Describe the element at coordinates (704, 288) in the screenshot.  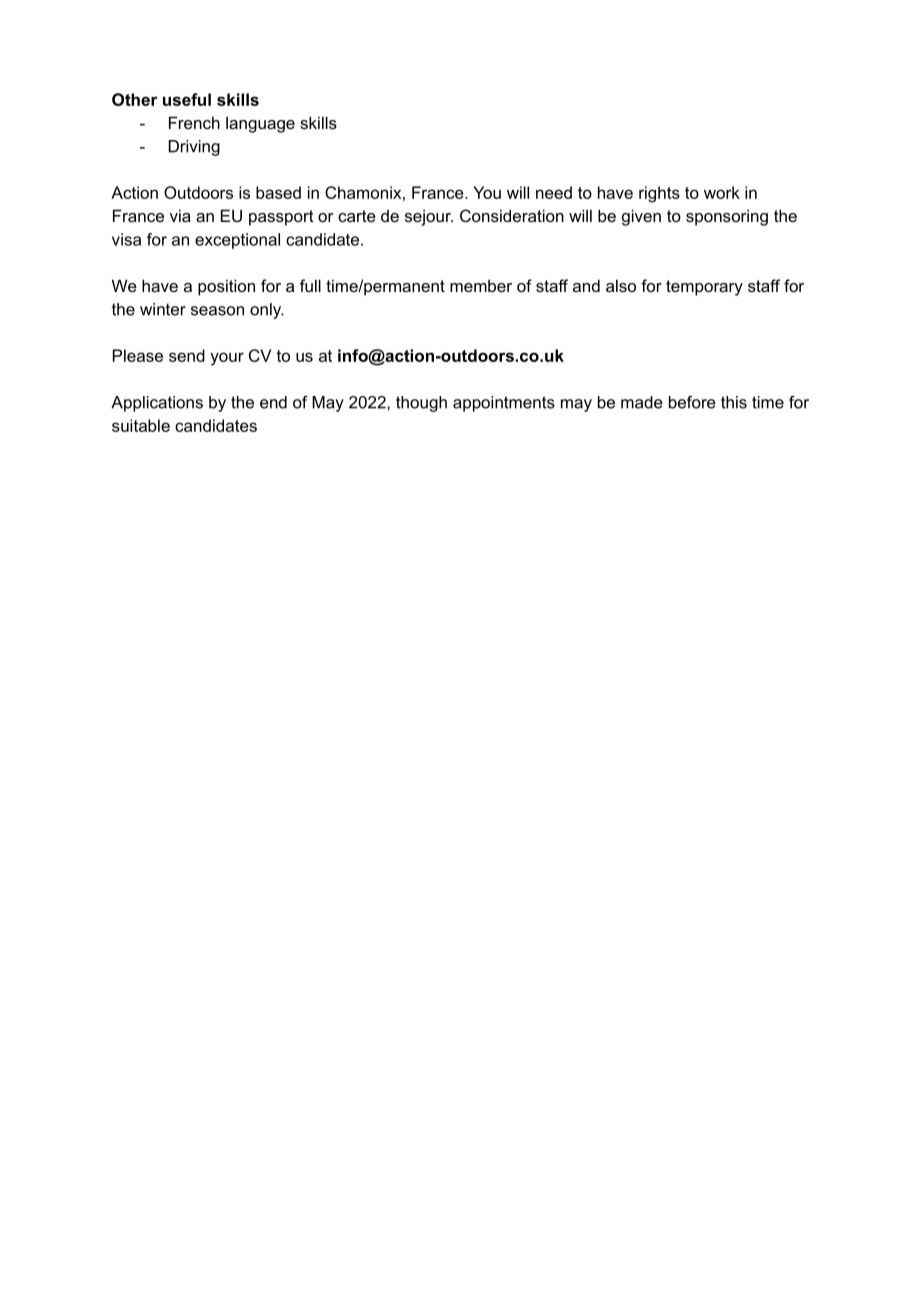
I see `temporary` at that location.
